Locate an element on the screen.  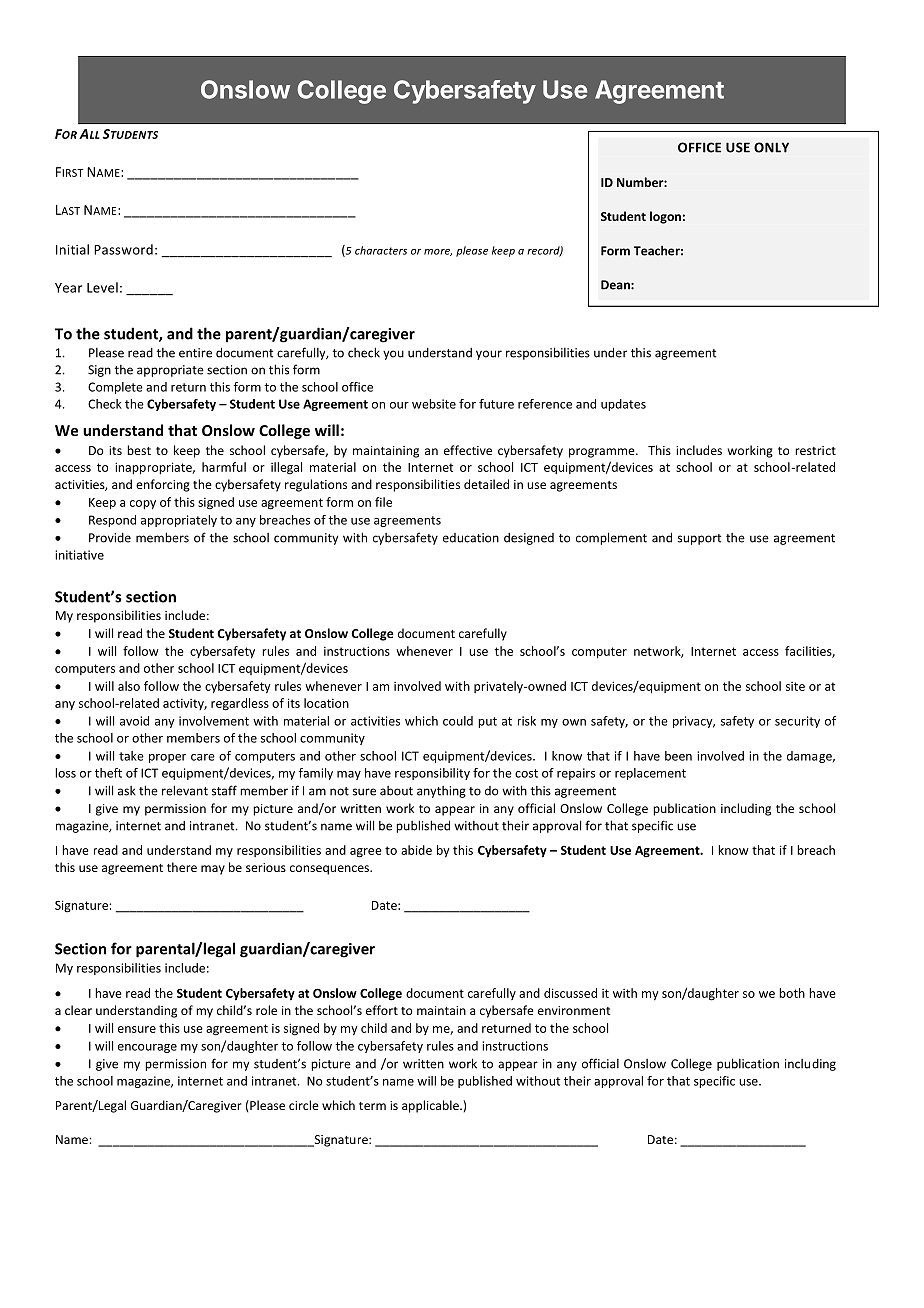
encourage is located at coordinates (147, 1048).
